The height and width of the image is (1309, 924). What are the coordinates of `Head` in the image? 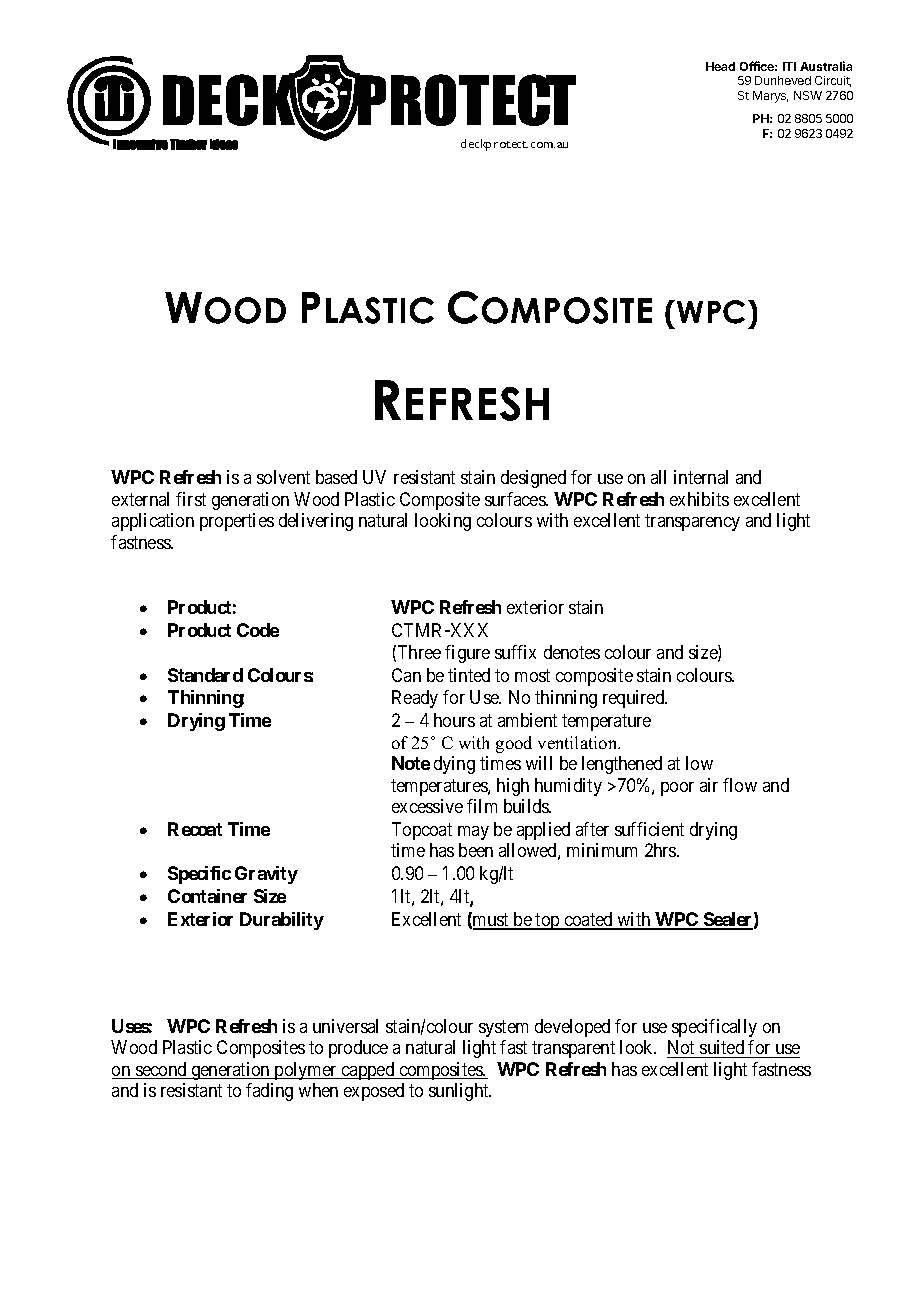 It's located at (720, 66).
